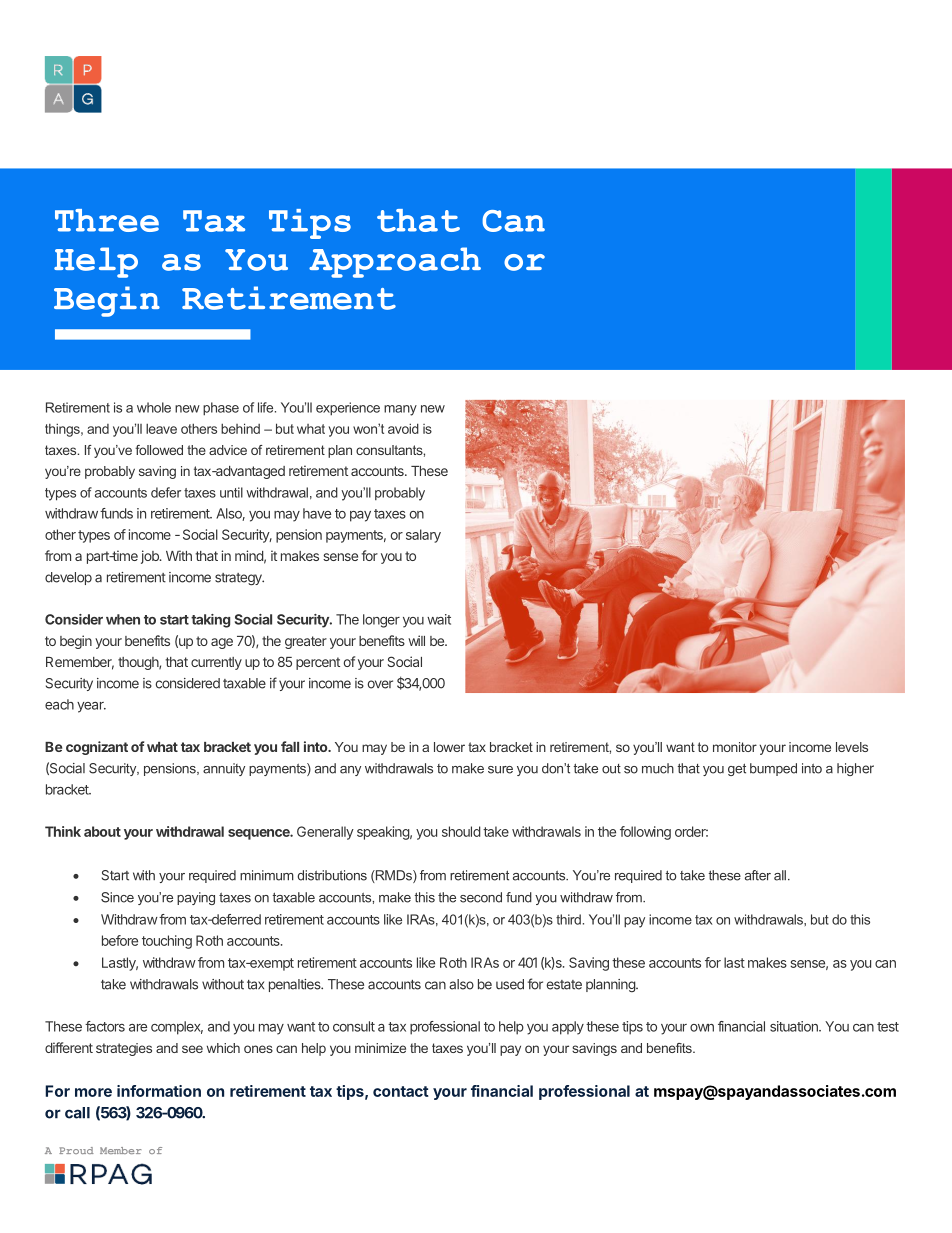  What do you see at coordinates (401, 1091) in the document?
I see `contact` at bounding box center [401, 1091].
